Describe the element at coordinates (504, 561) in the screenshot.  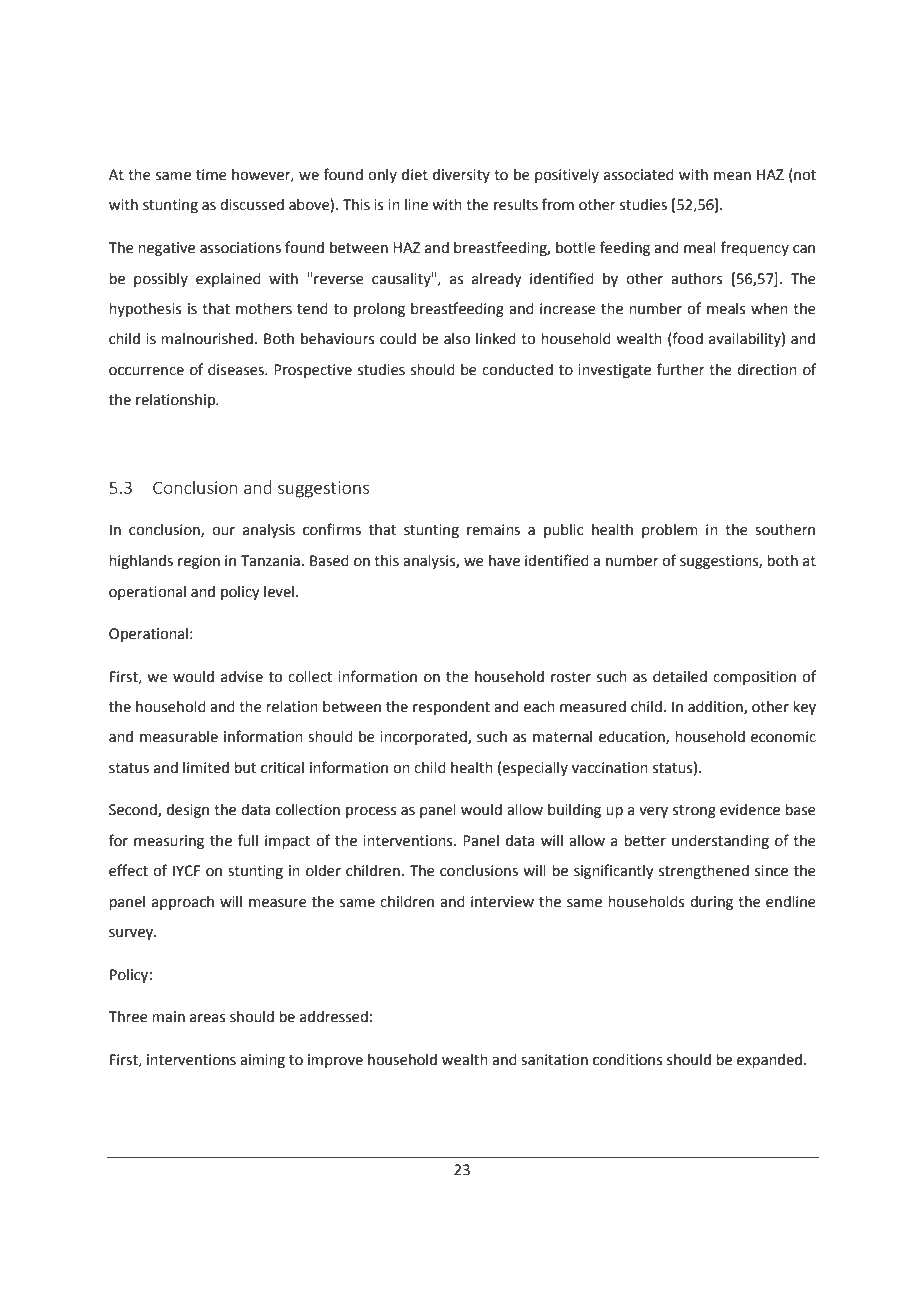
I see `have` at that location.
